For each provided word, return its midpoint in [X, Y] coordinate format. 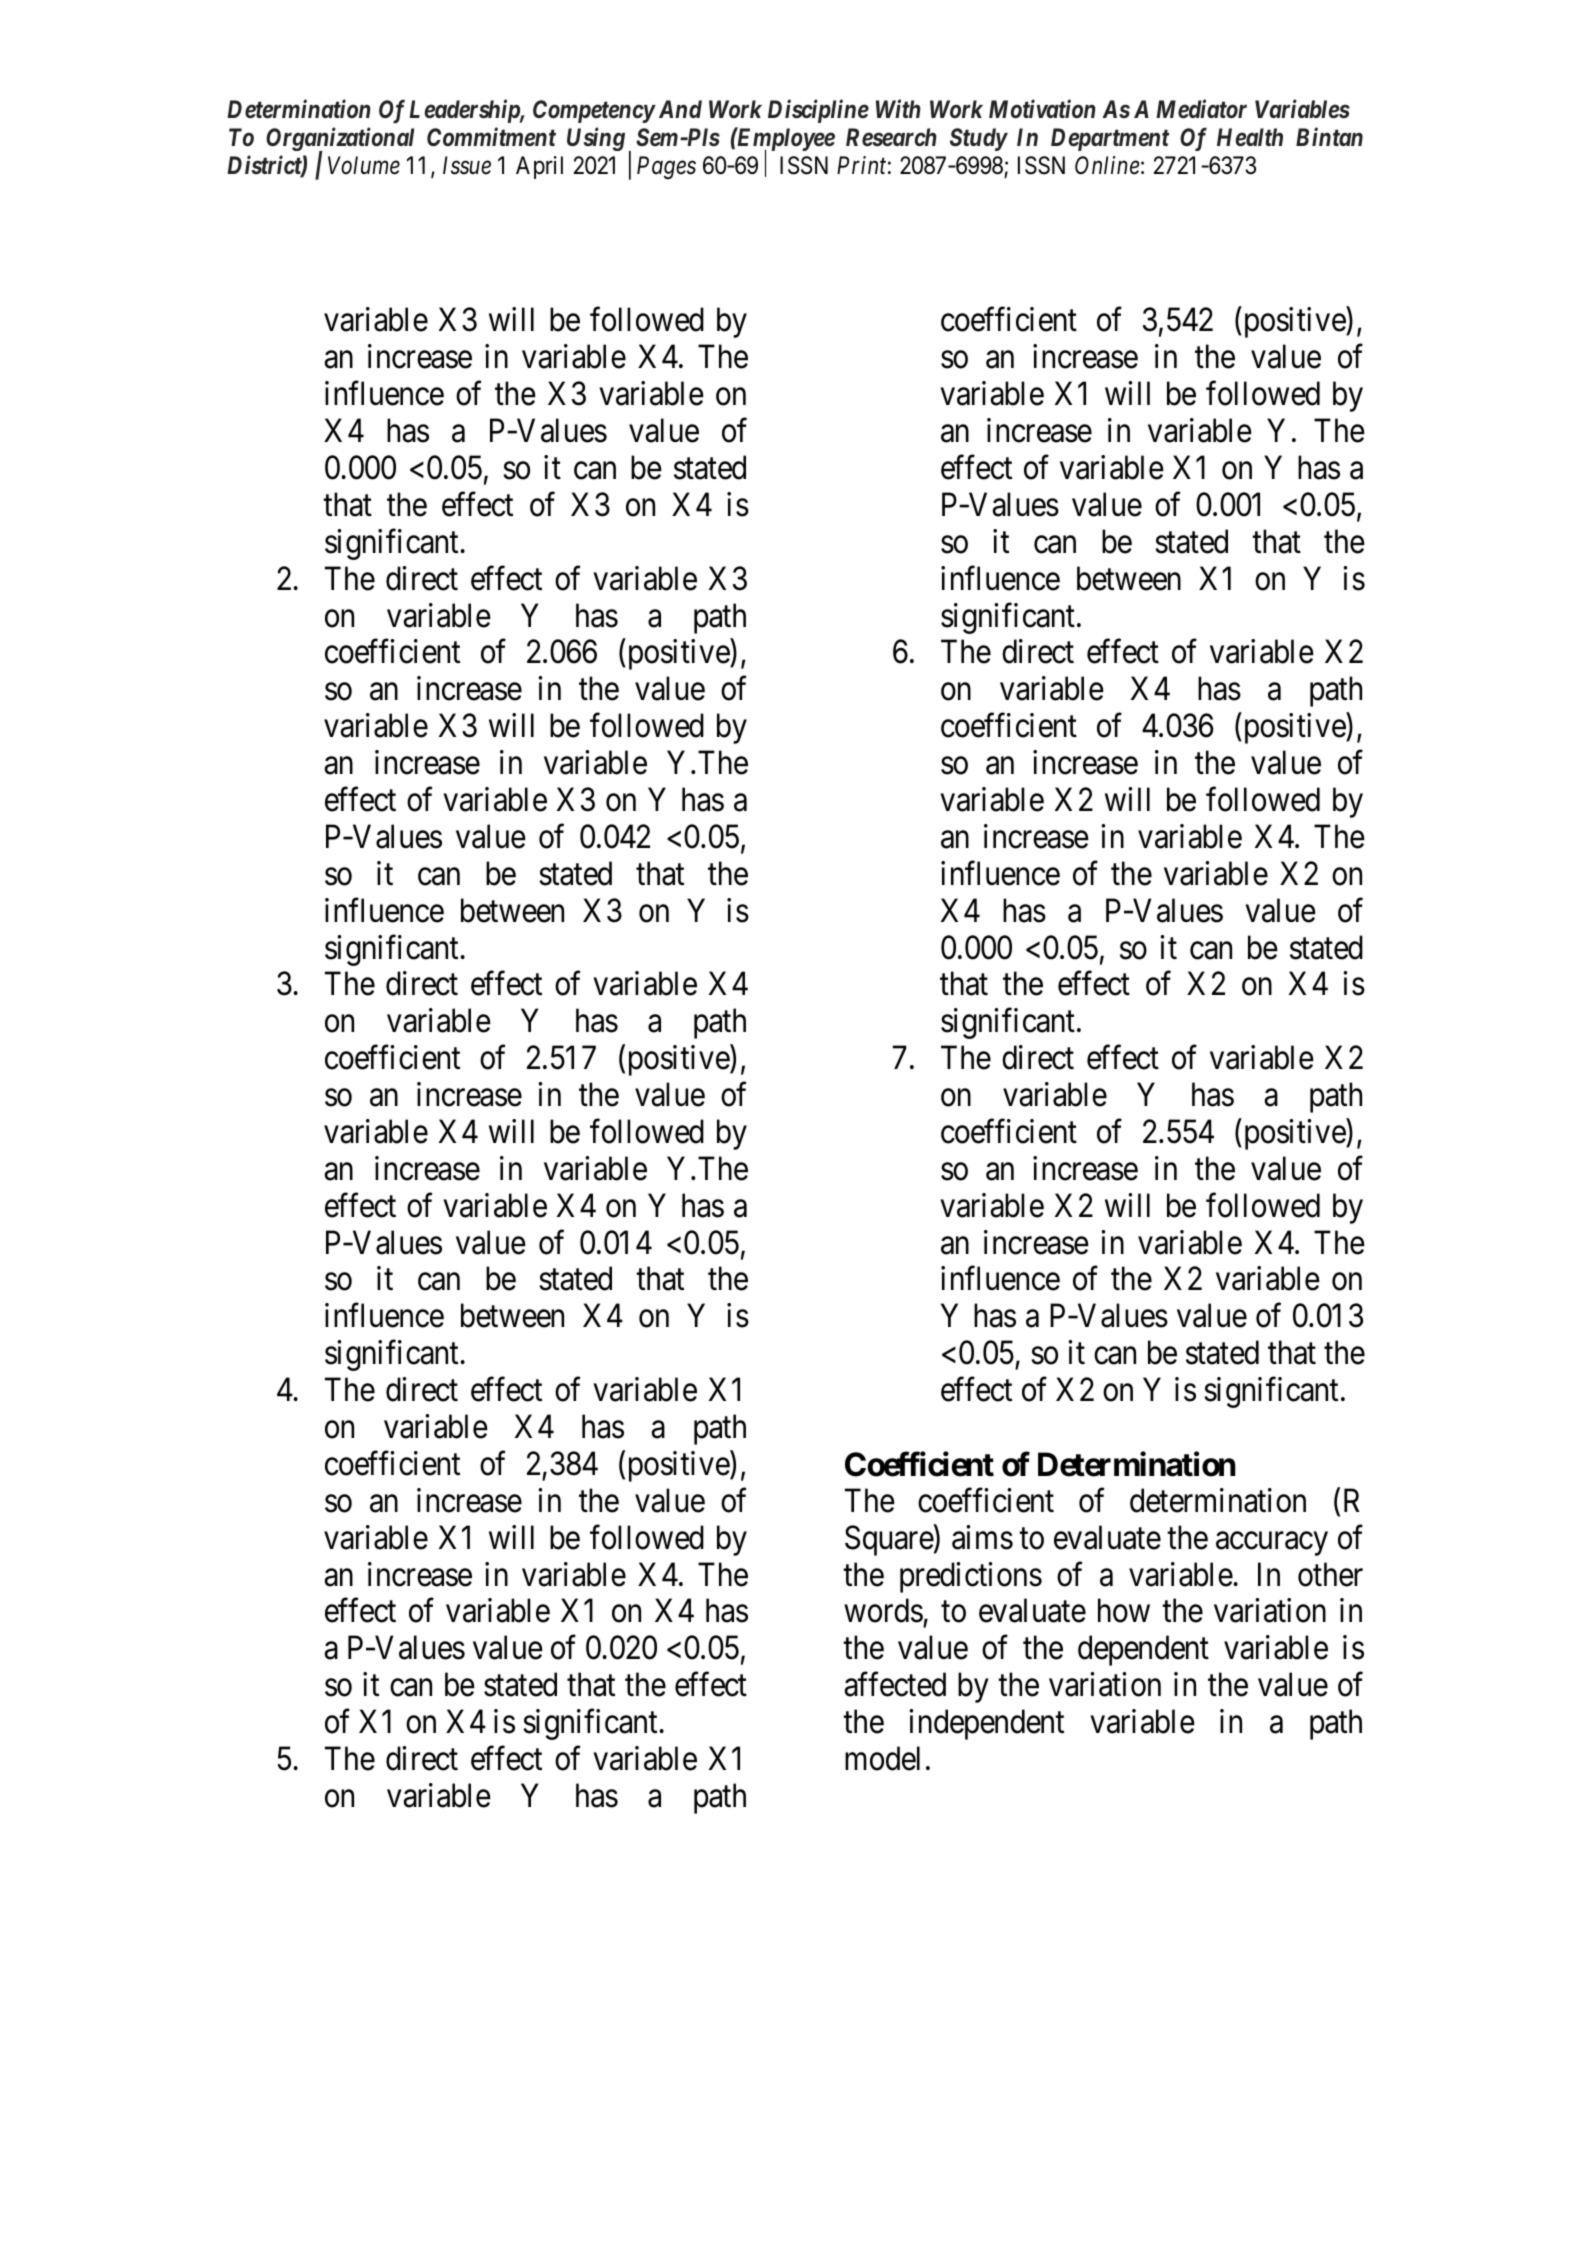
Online [1107, 165]
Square [889, 1540]
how [1124, 1611]
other [1330, 1574]
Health [1250, 137]
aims [982, 1537]
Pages [666, 168]
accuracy [1272, 1544]
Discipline [818, 111]
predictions [971, 1577]
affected [895, 1684]
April [539, 167]
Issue [467, 166]
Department [1110, 139]
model [882, 1758]
